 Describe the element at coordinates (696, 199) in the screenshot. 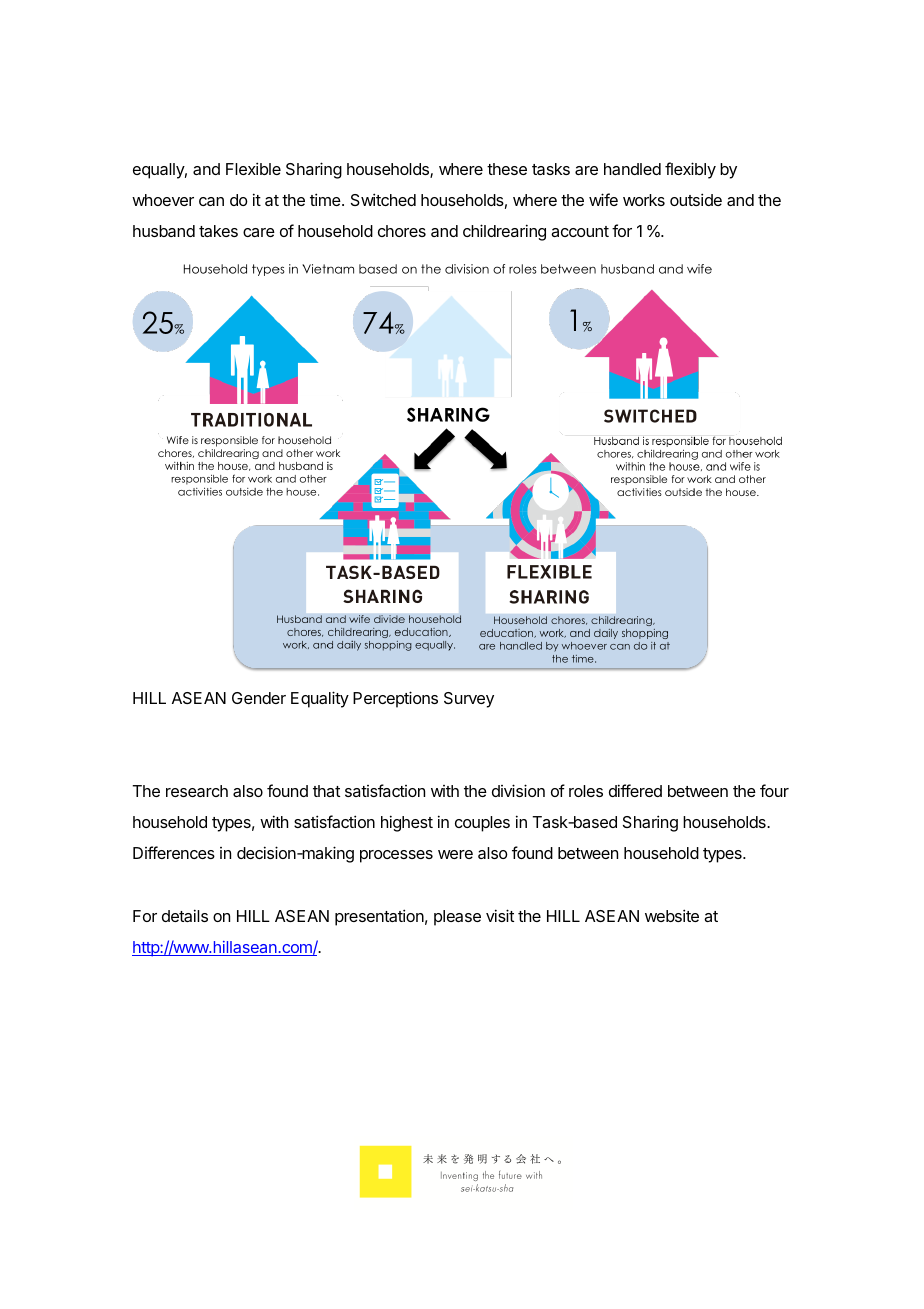

I see `outside` at that location.
